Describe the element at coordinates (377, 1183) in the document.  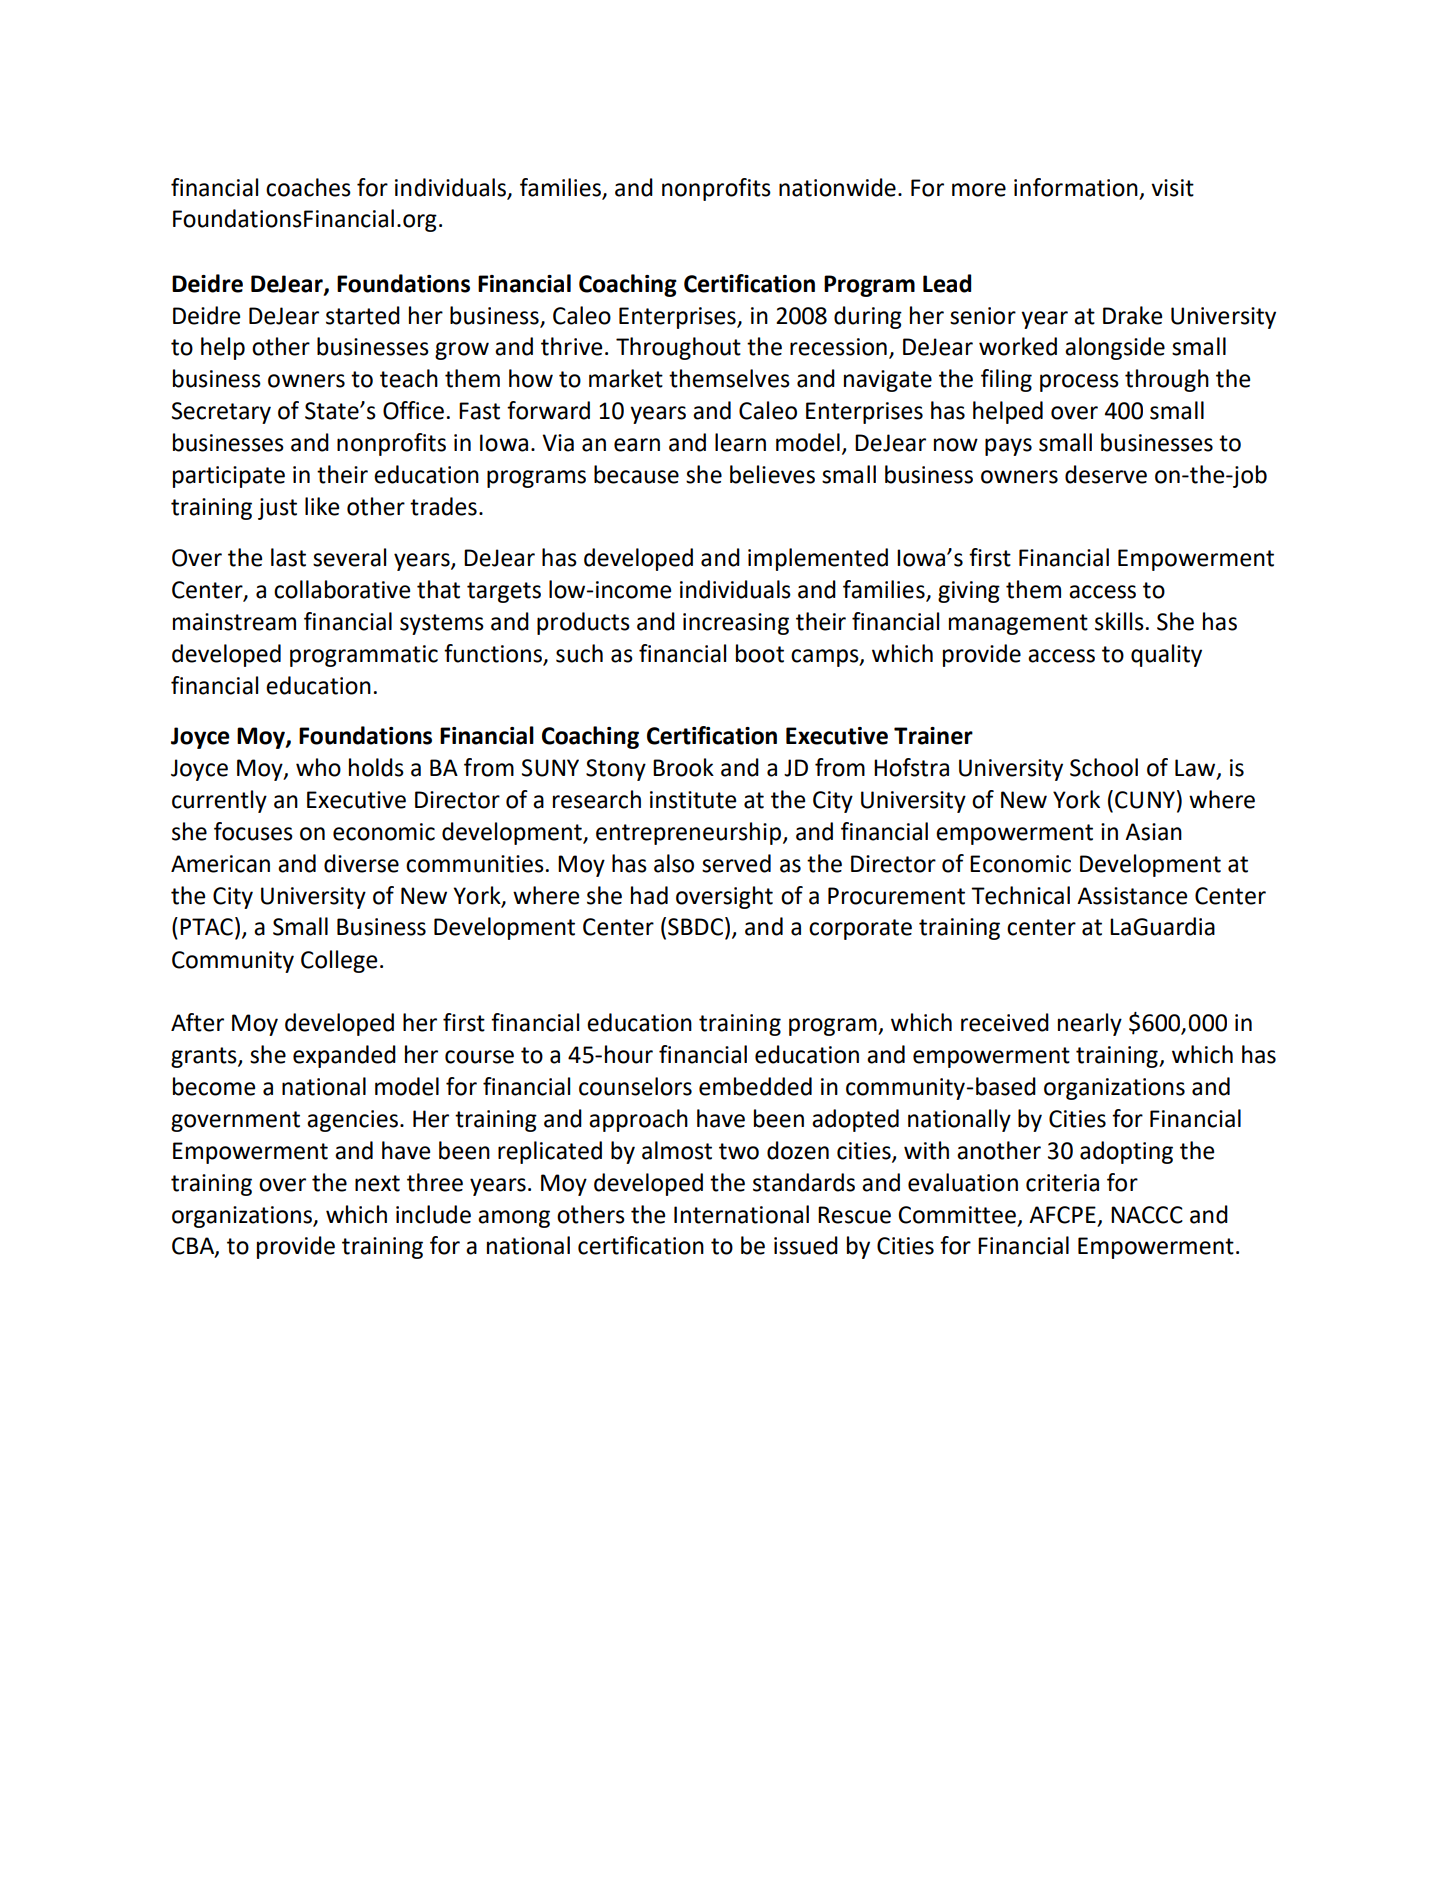
I see `next` at that location.
